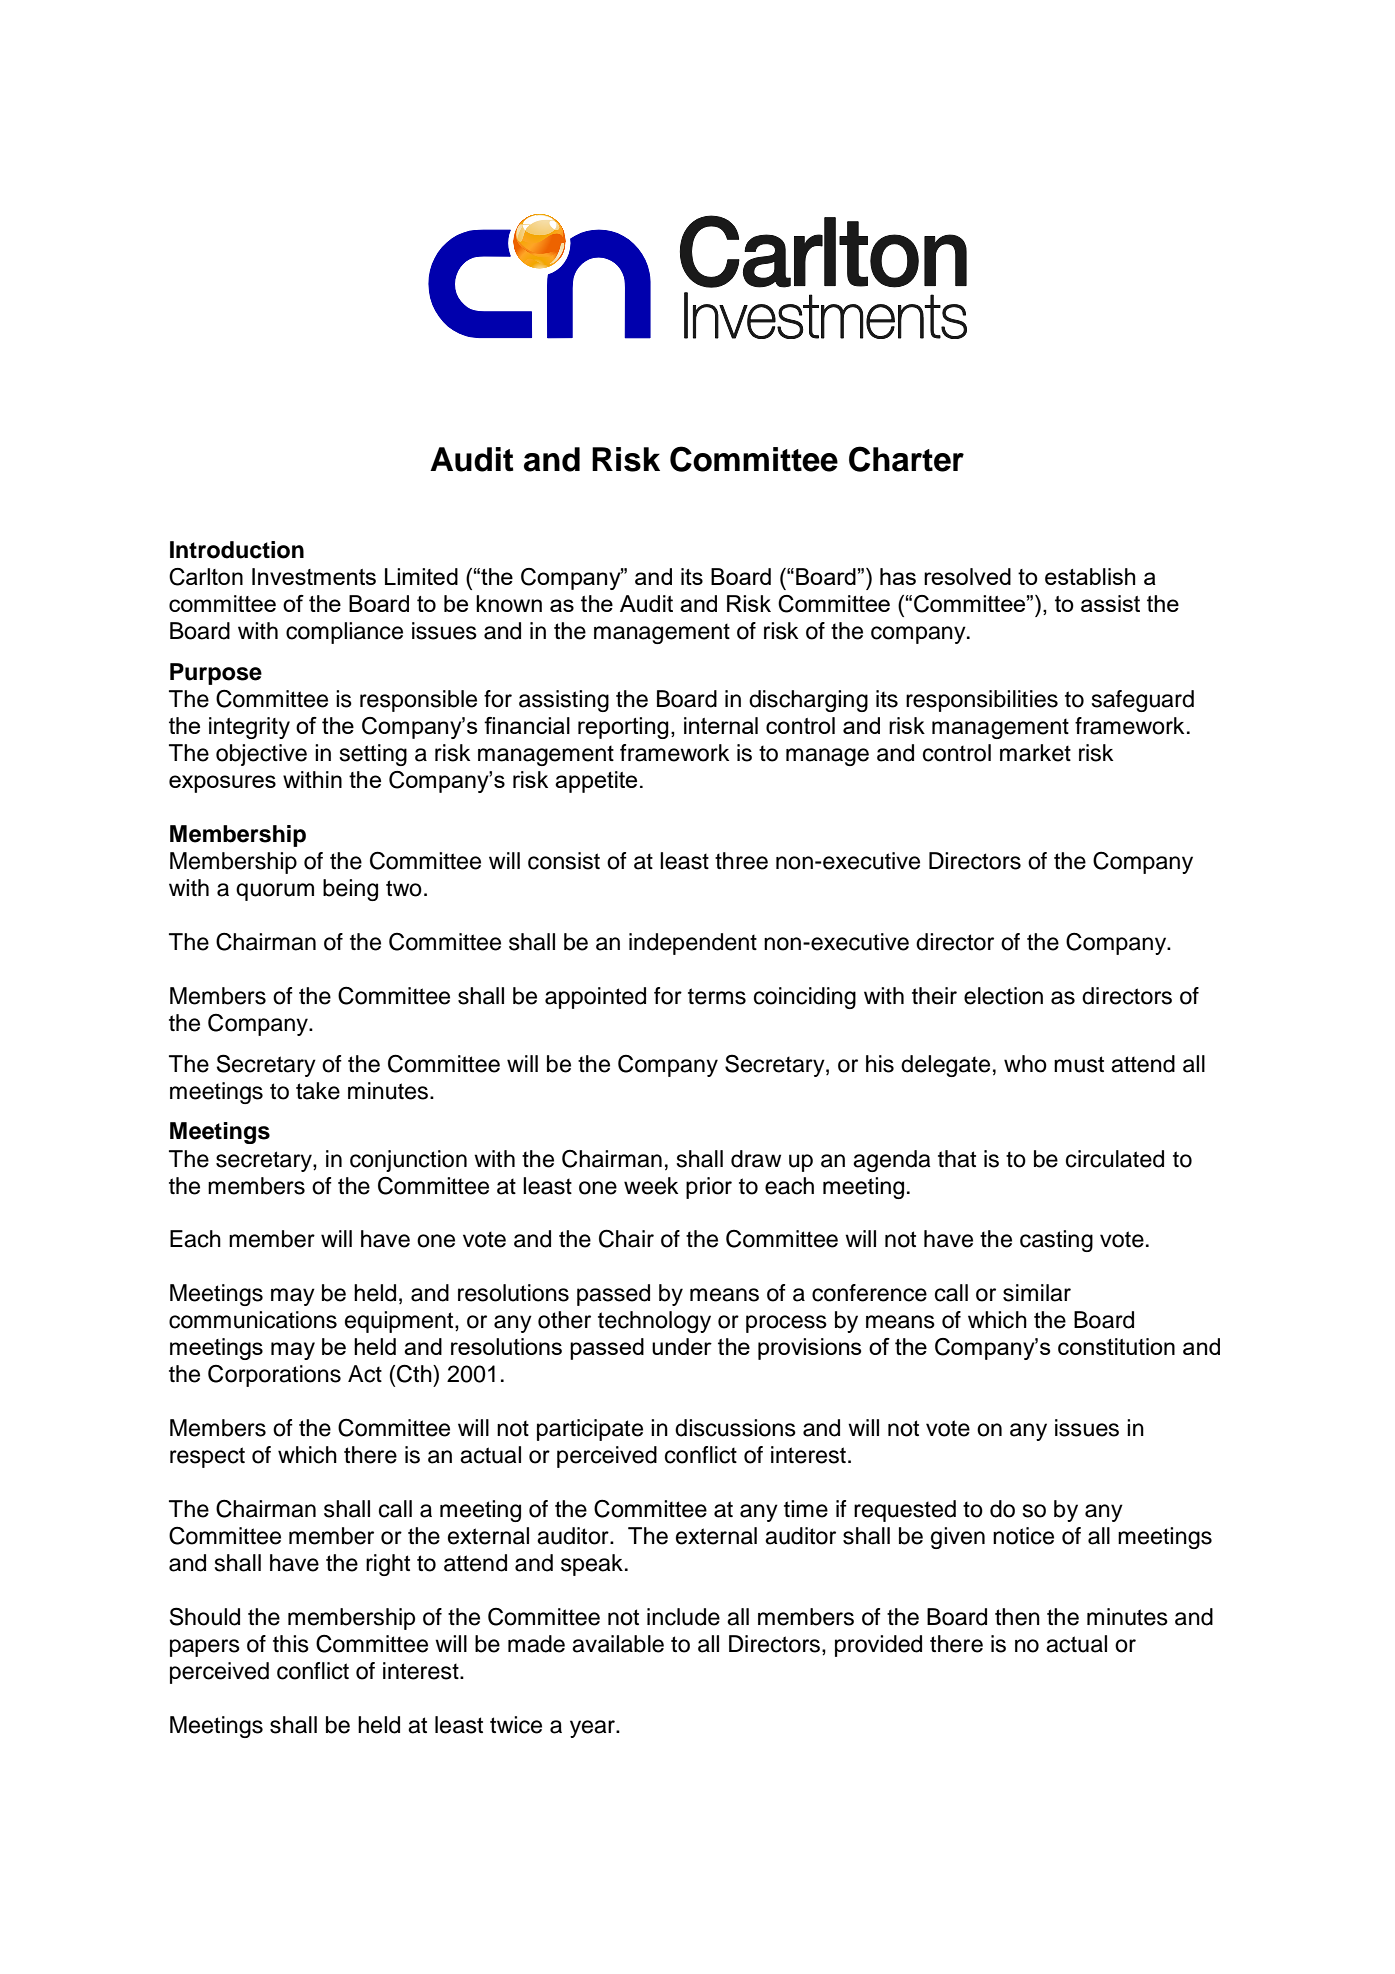 This page has width=1395, height=1974. What do you see at coordinates (318, 1091) in the page?
I see `take` at bounding box center [318, 1091].
